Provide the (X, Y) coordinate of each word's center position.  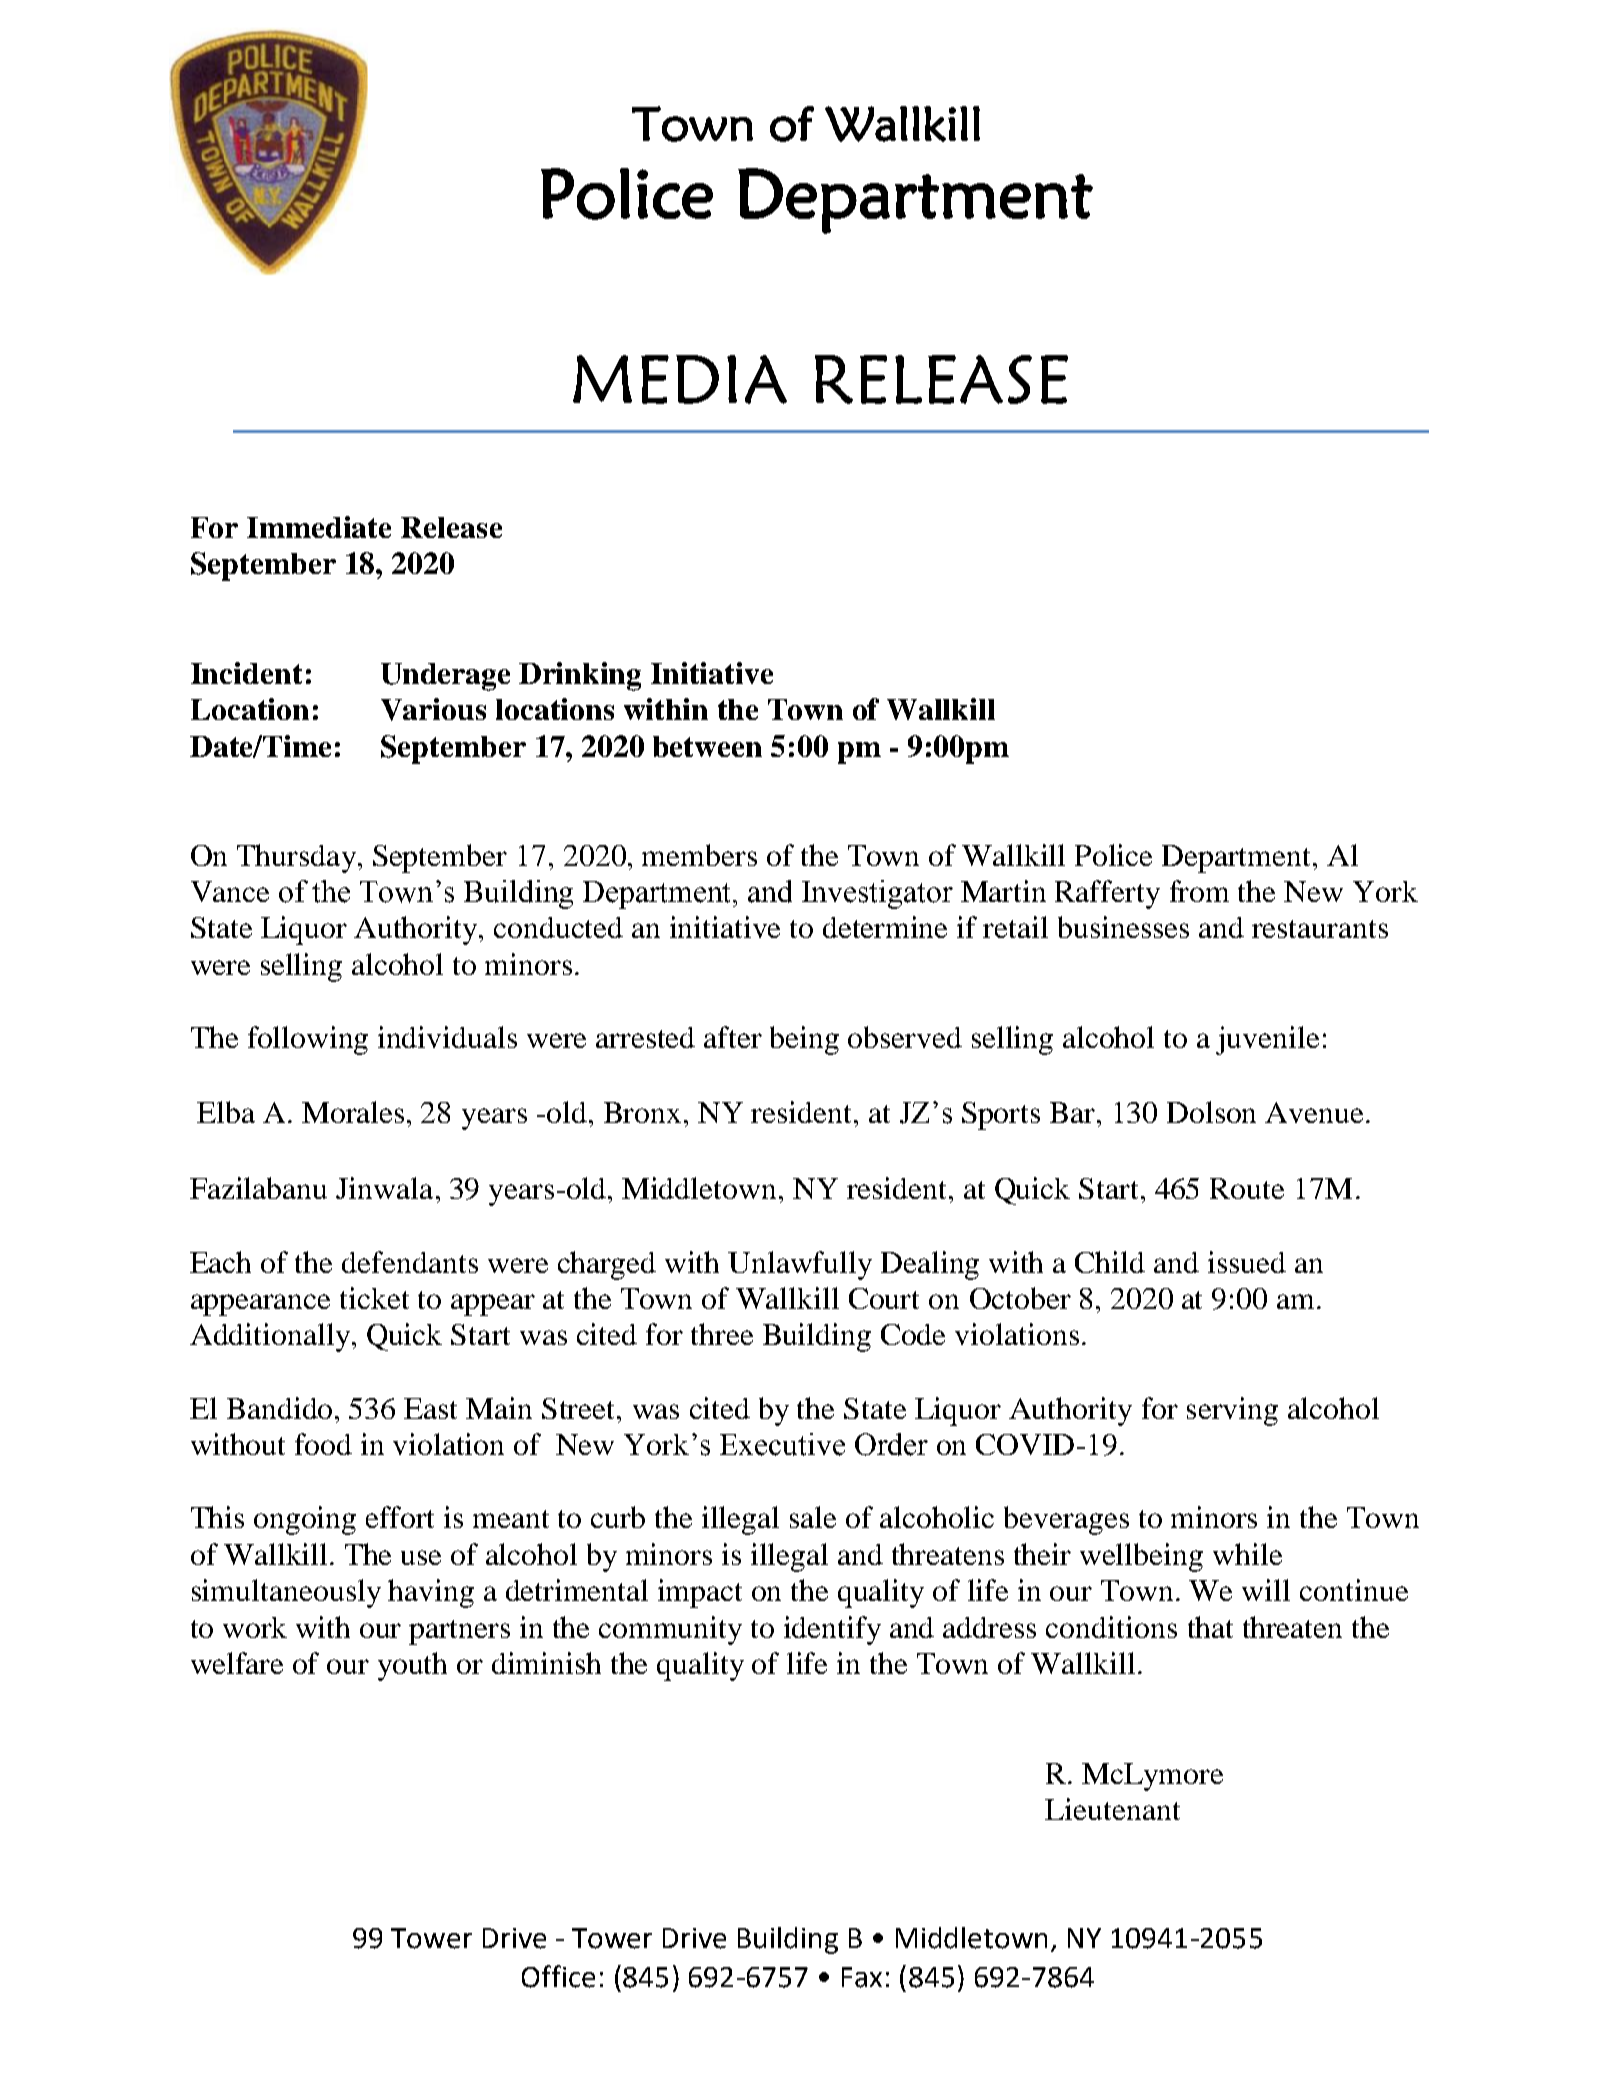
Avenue (1314, 1112)
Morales (353, 1112)
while (1247, 1554)
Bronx (642, 1112)
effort (400, 1517)
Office (558, 1976)
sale (813, 1517)
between (707, 746)
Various (433, 709)
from (1199, 891)
